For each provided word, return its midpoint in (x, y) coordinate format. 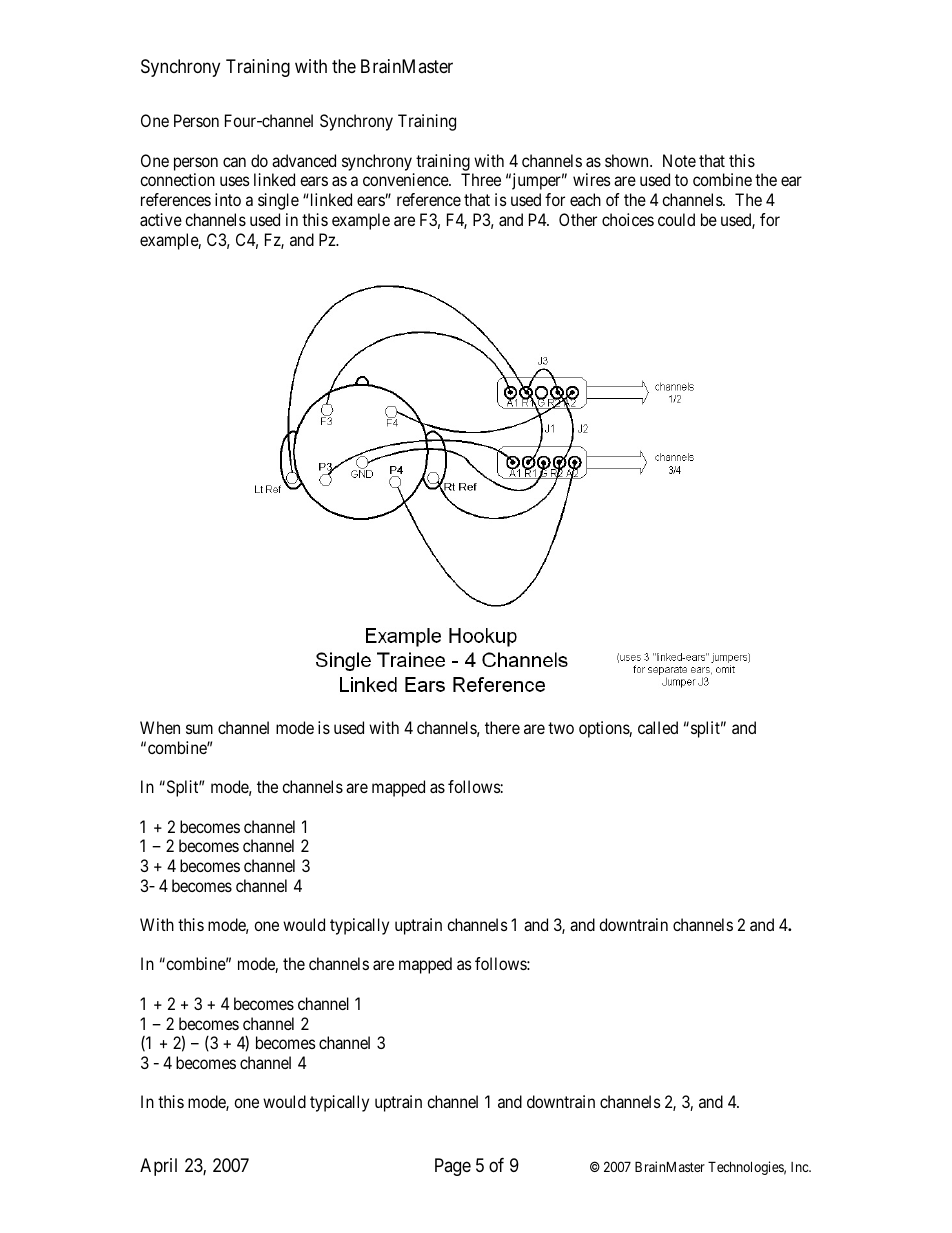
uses (235, 181)
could (676, 219)
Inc (800, 1167)
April (158, 1167)
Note (679, 160)
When (160, 727)
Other (578, 219)
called (658, 727)
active (161, 219)
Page (453, 1167)
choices (628, 219)
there (502, 727)
